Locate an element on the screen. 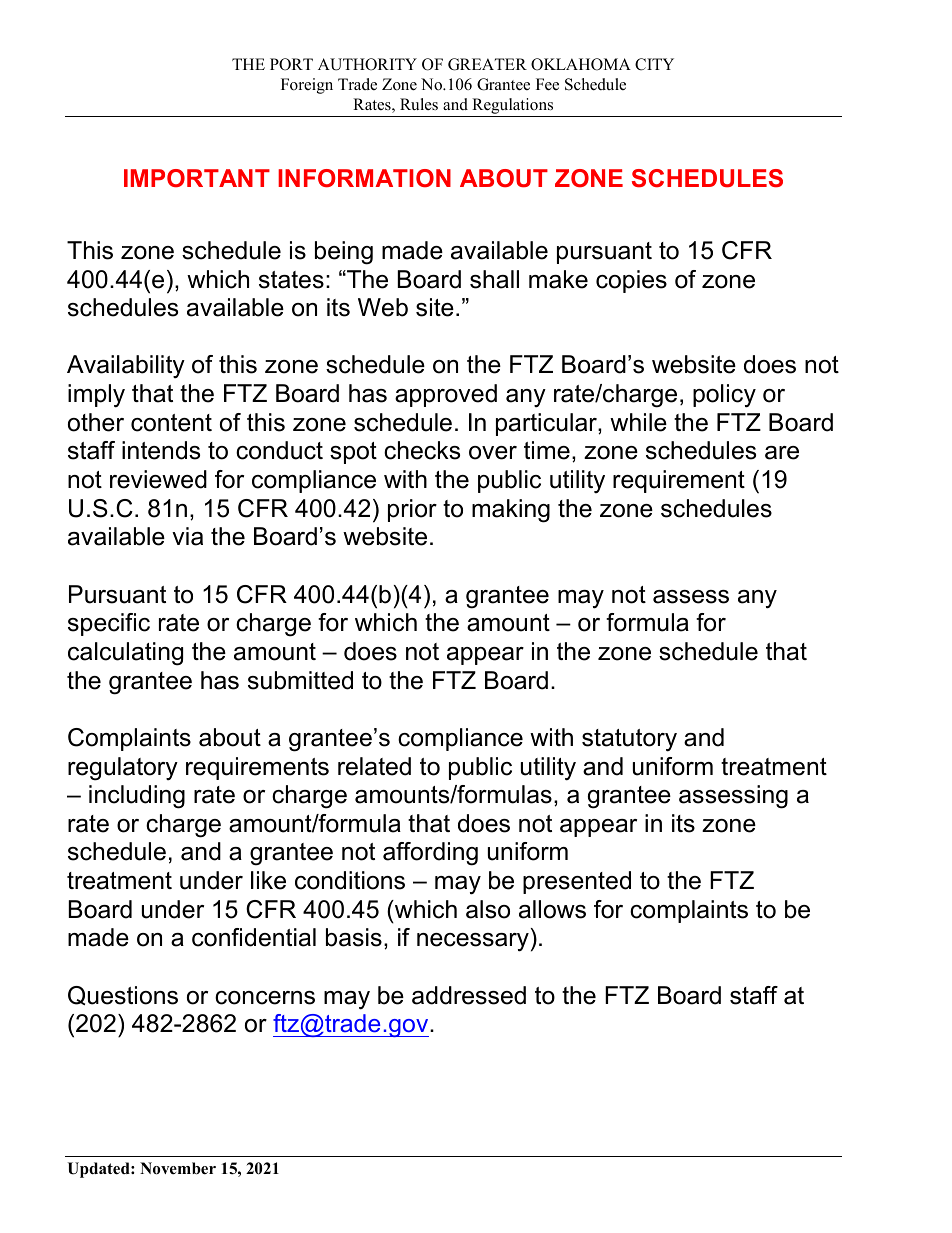 This screenshot has width=952, height=1233. Rules is located at coordinates (419, 104).
